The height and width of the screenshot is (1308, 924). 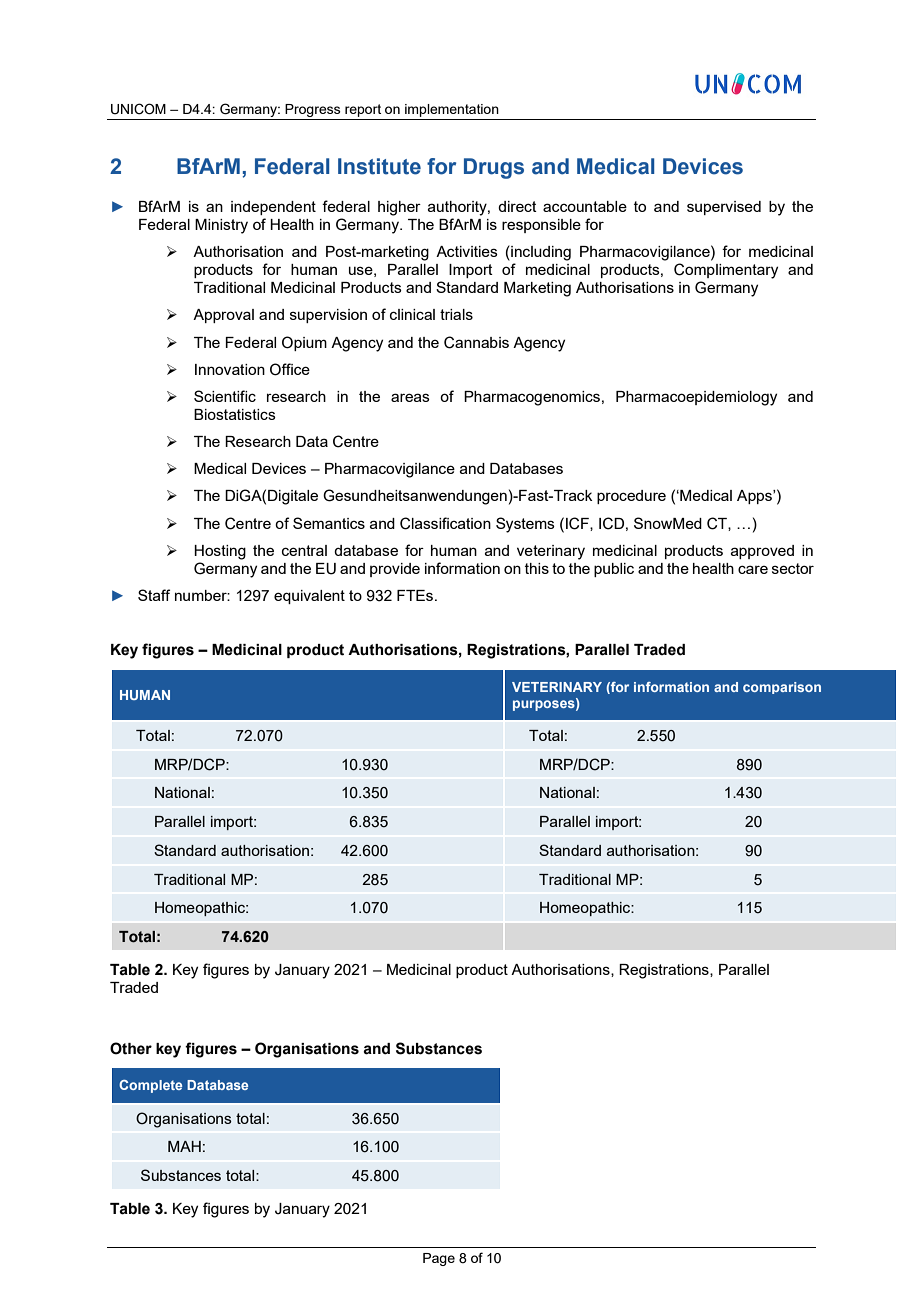 I want to click on Ministry, so click(x=221, y=226).
